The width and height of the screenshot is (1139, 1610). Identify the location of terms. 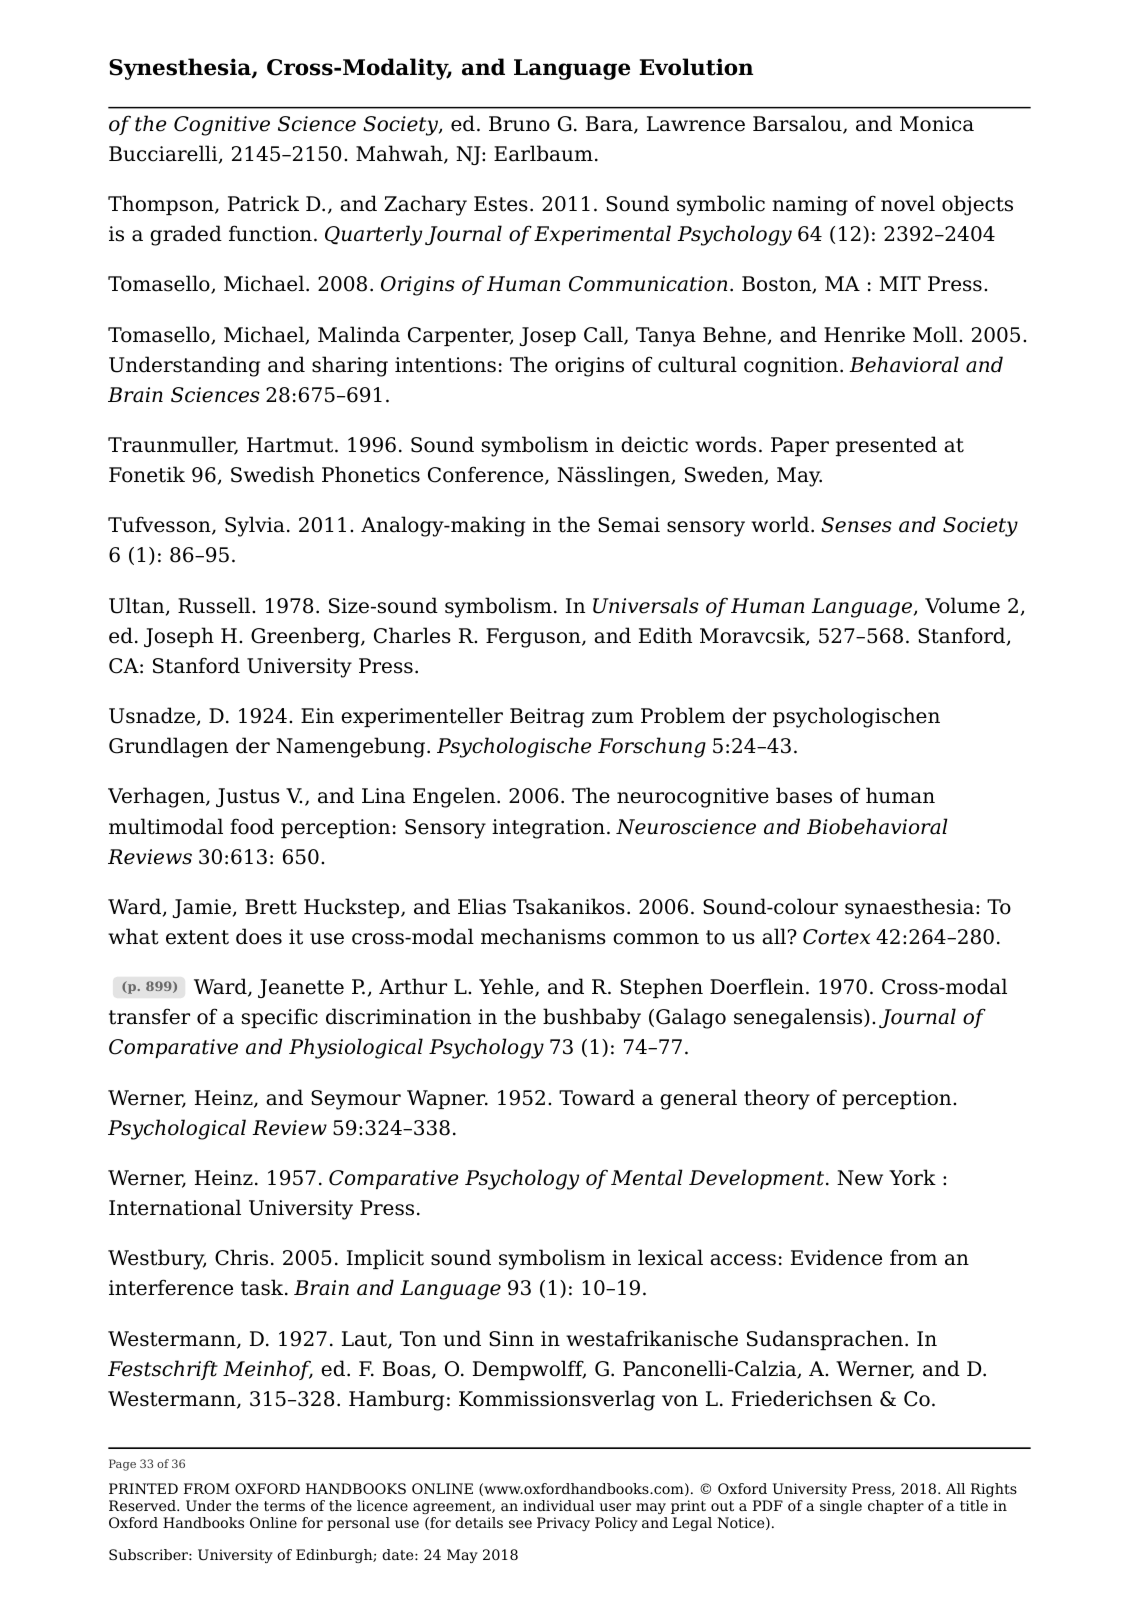
(284, 1506).
